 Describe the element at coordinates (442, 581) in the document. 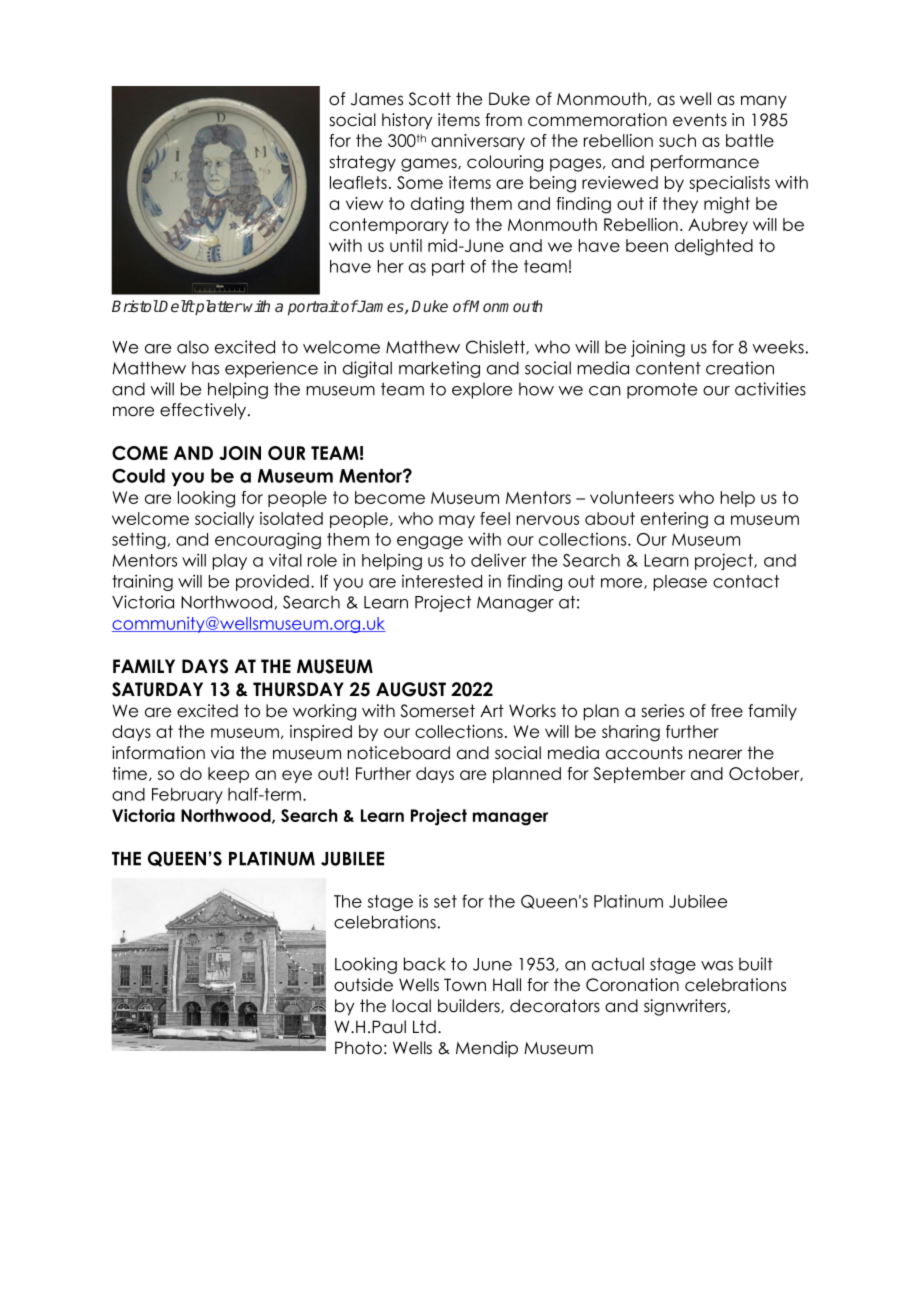

I see `interested` at that location.
